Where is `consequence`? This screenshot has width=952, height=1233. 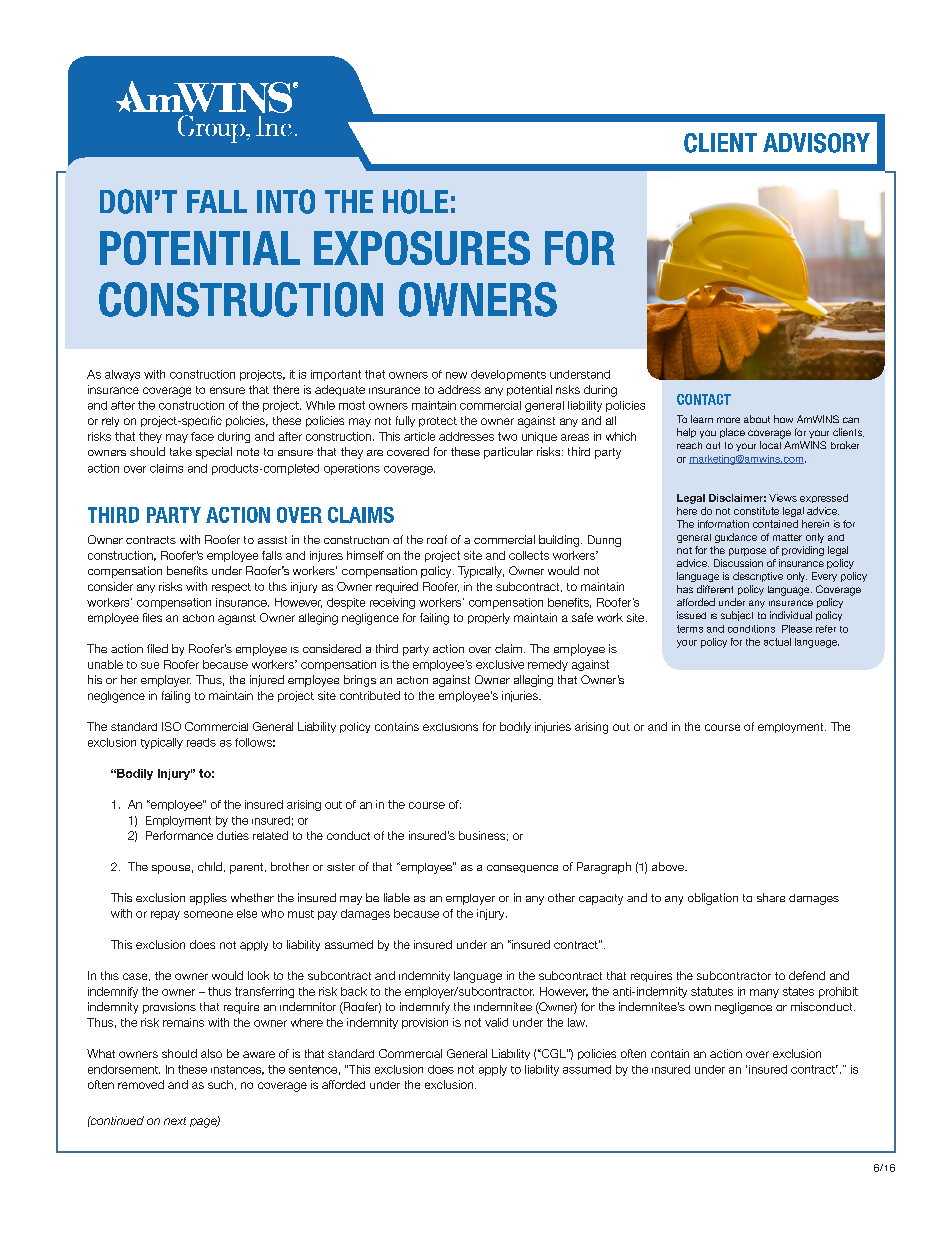 consequence is located at coordinates (522, 869).
